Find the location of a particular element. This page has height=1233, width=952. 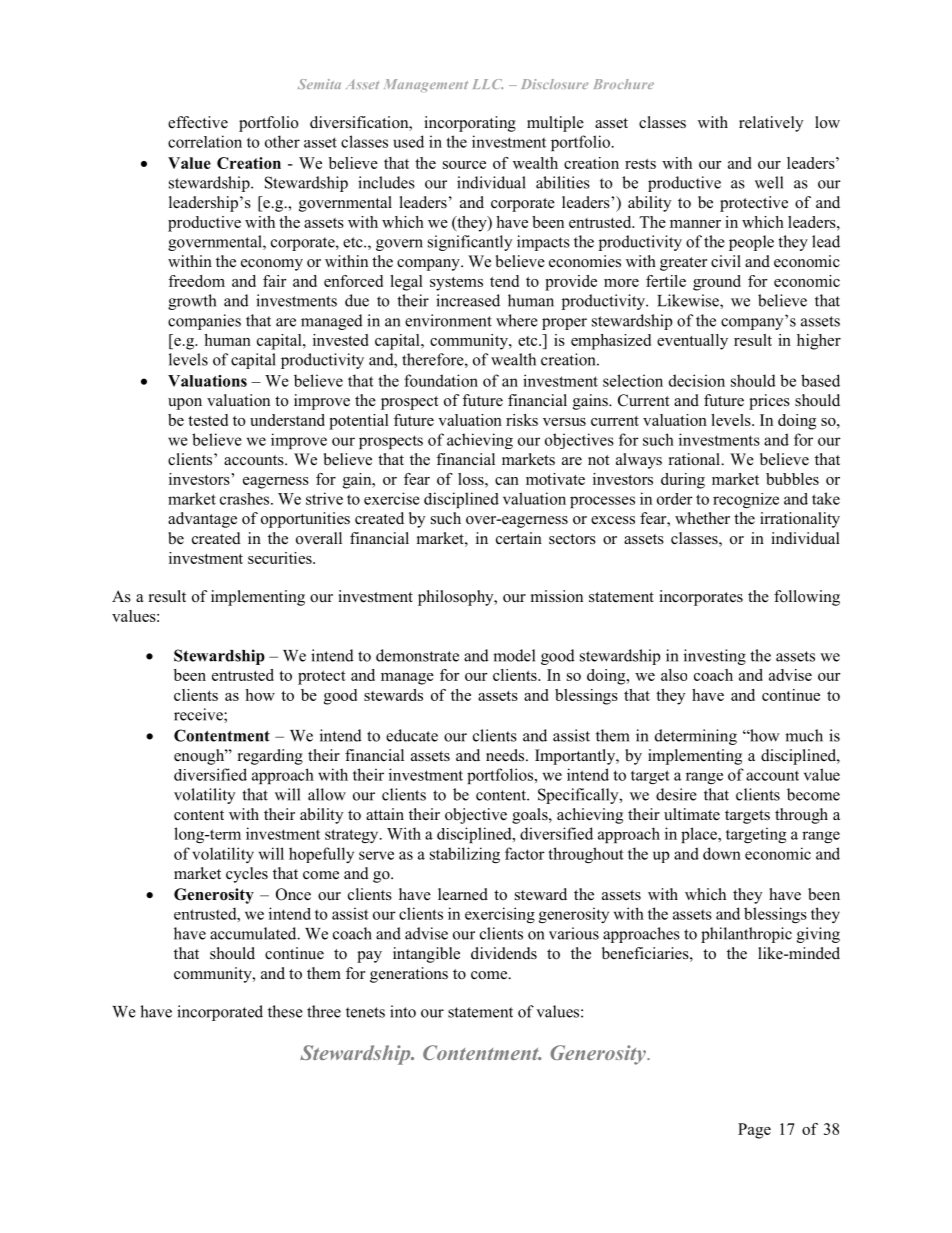

securities is located at coordinates (281, 558).
